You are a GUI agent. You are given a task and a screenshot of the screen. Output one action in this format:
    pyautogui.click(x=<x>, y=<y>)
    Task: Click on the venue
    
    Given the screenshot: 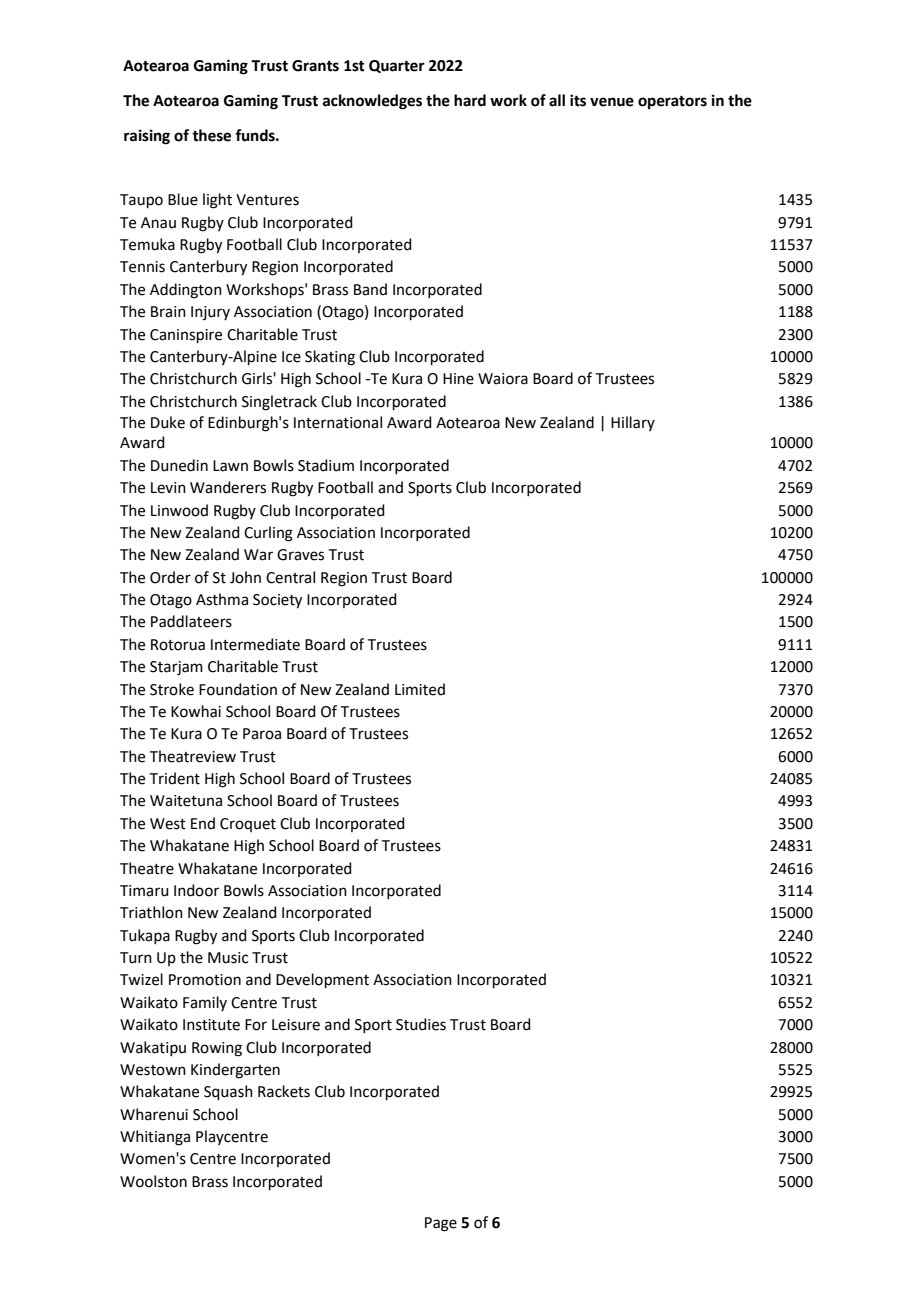 What is the action you would take?
    pyautogui.click(x=612, y=102)
